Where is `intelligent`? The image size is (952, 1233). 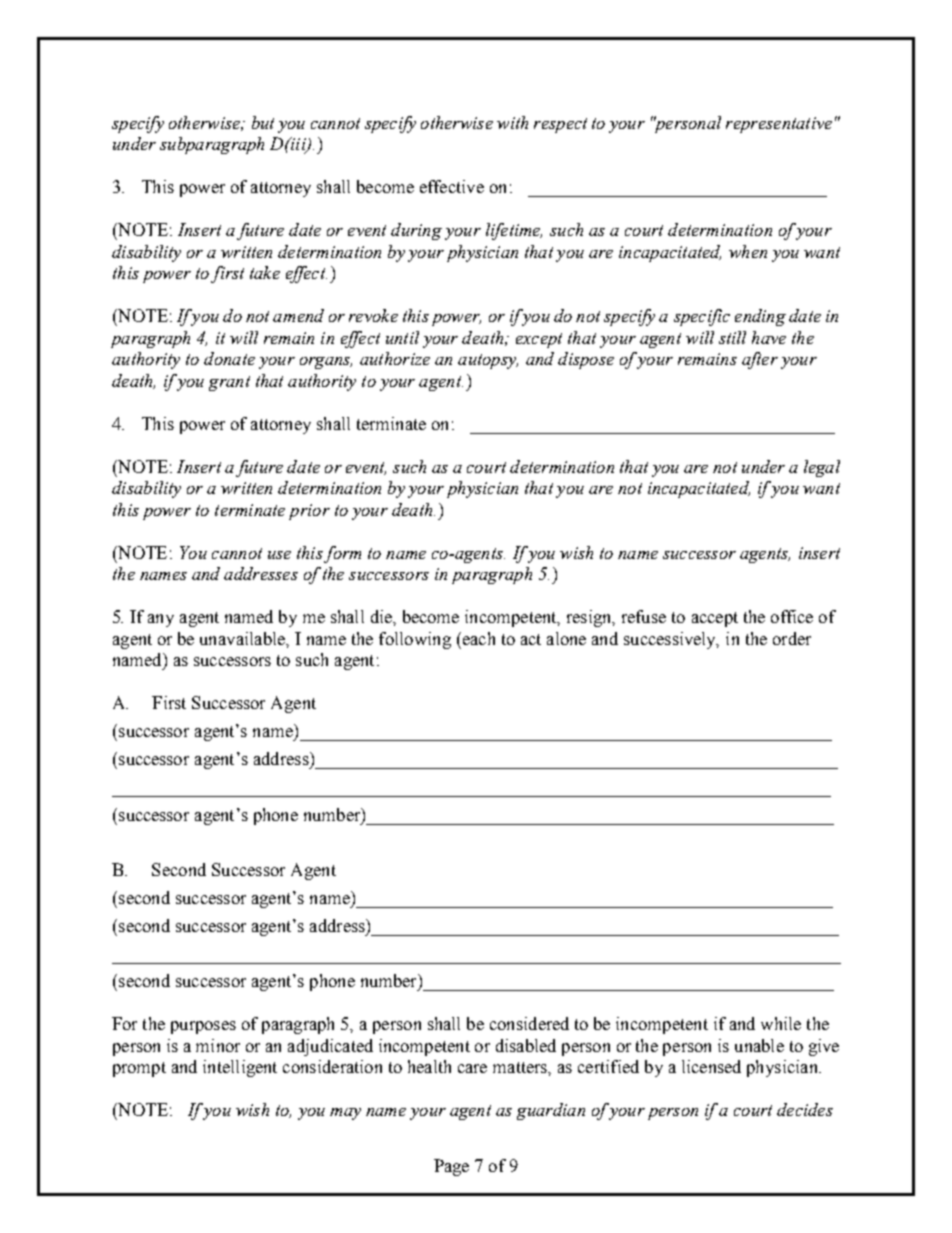 intelligent is located at coordinates (240, 1068).
